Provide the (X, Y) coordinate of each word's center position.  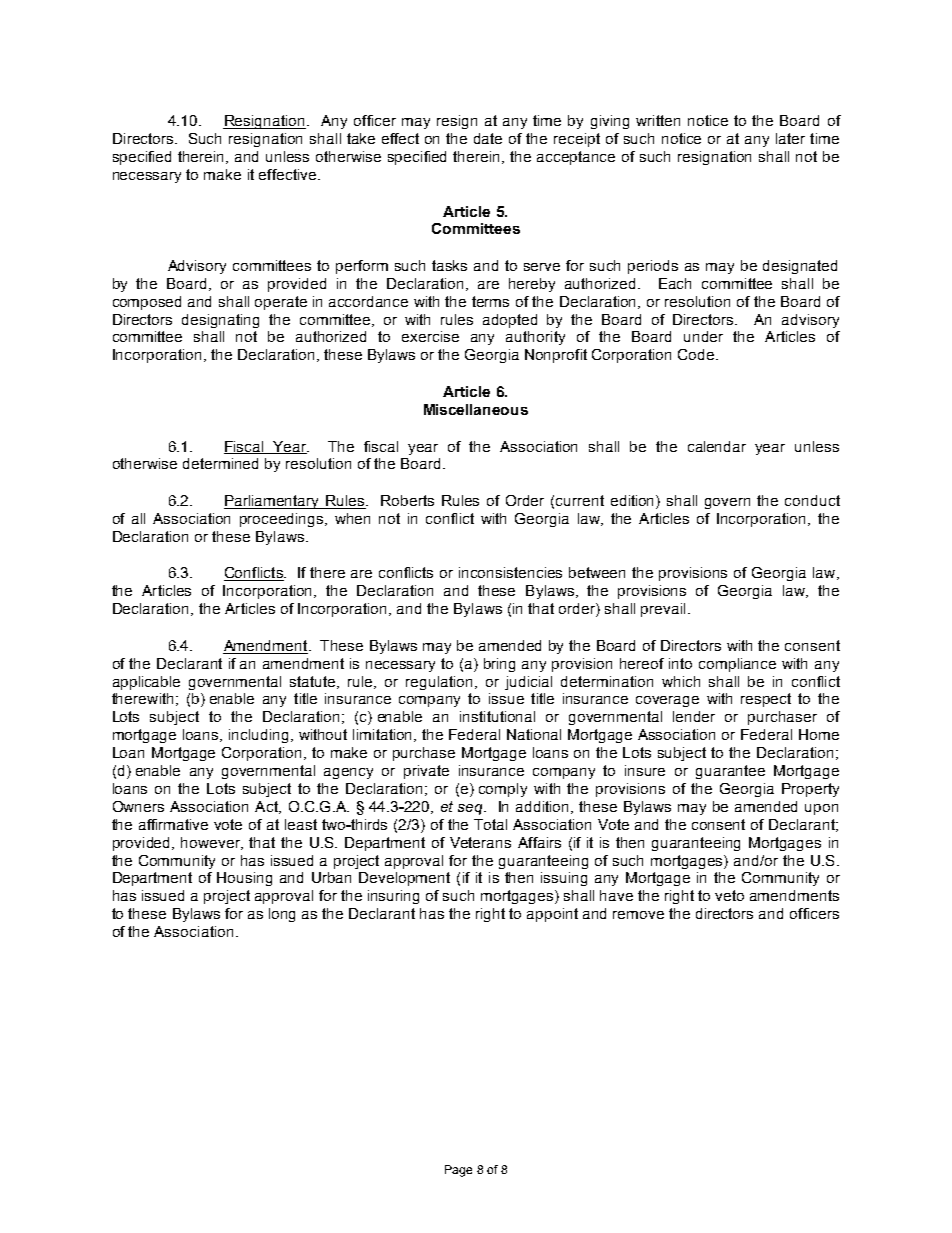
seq (471, 809)
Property (810, 790)
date (488, 138)
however (212, 843)
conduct (812, 500)
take (361, 138)
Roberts (407, 500)
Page (458, 1171)
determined (220, 463)
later (790, 138)
